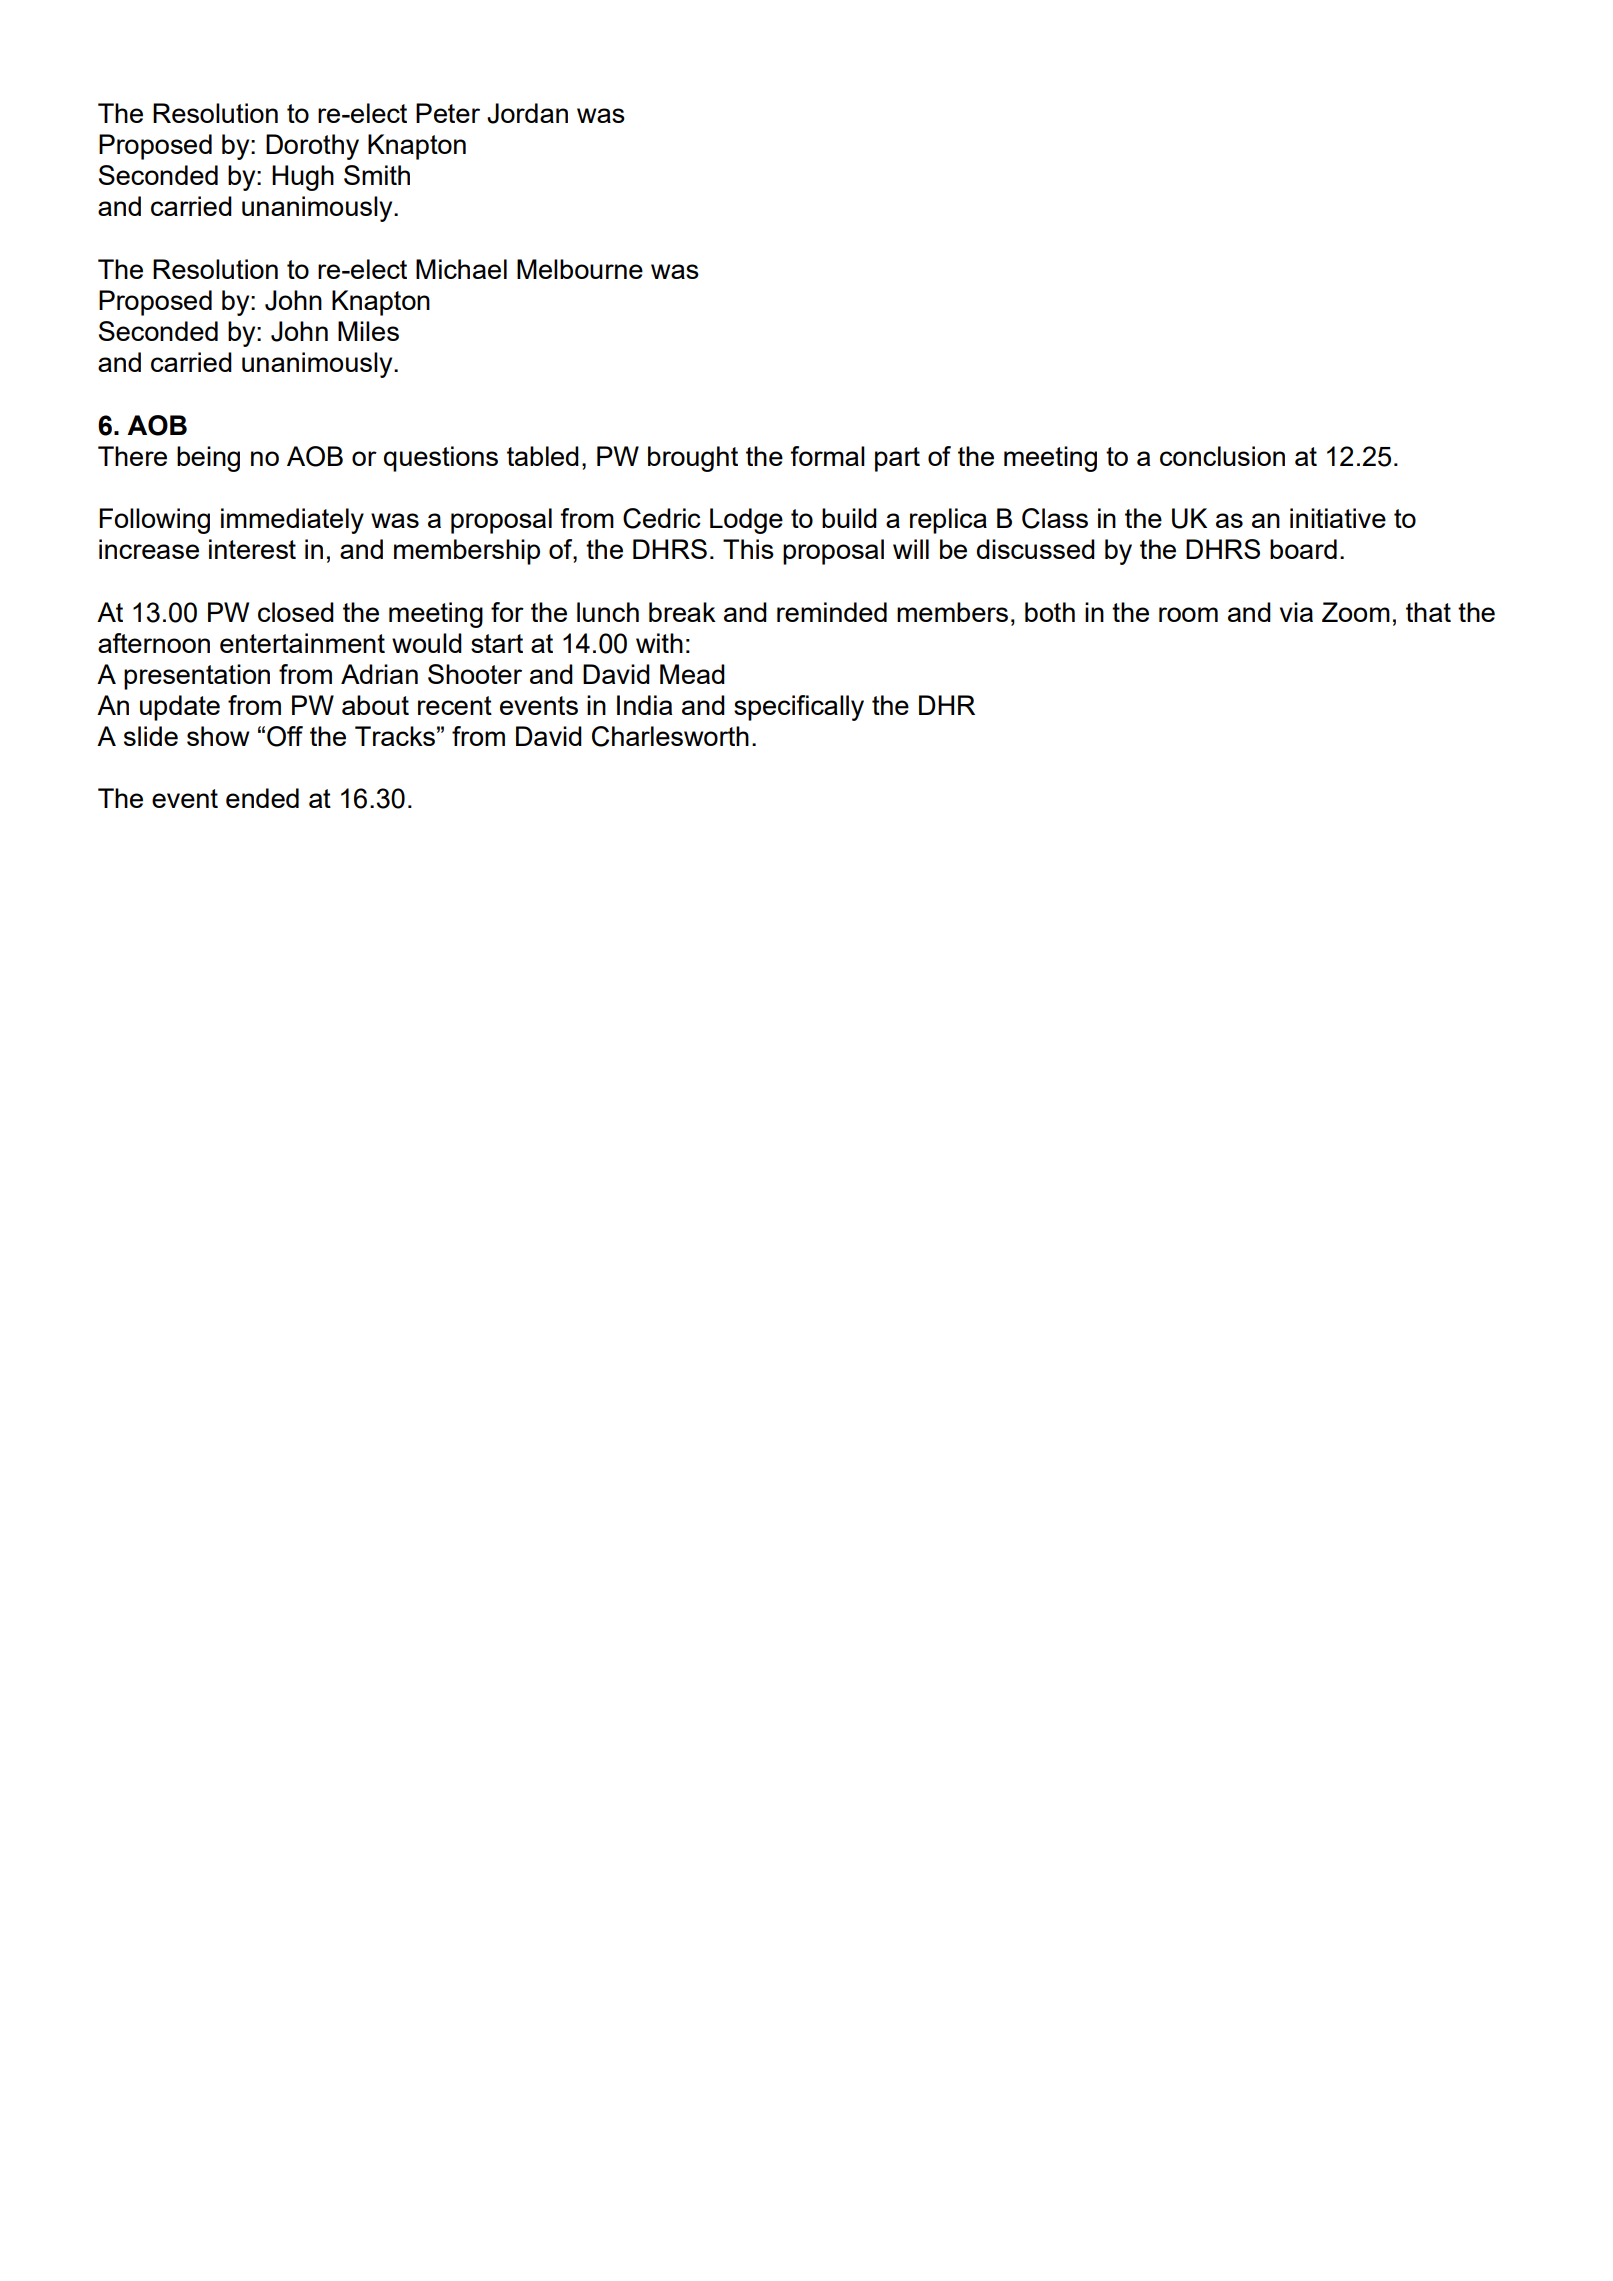  What do you see at coordinates (670, 736) in the image?
I see `Charlesworth` at bounding box center [670, 736].
